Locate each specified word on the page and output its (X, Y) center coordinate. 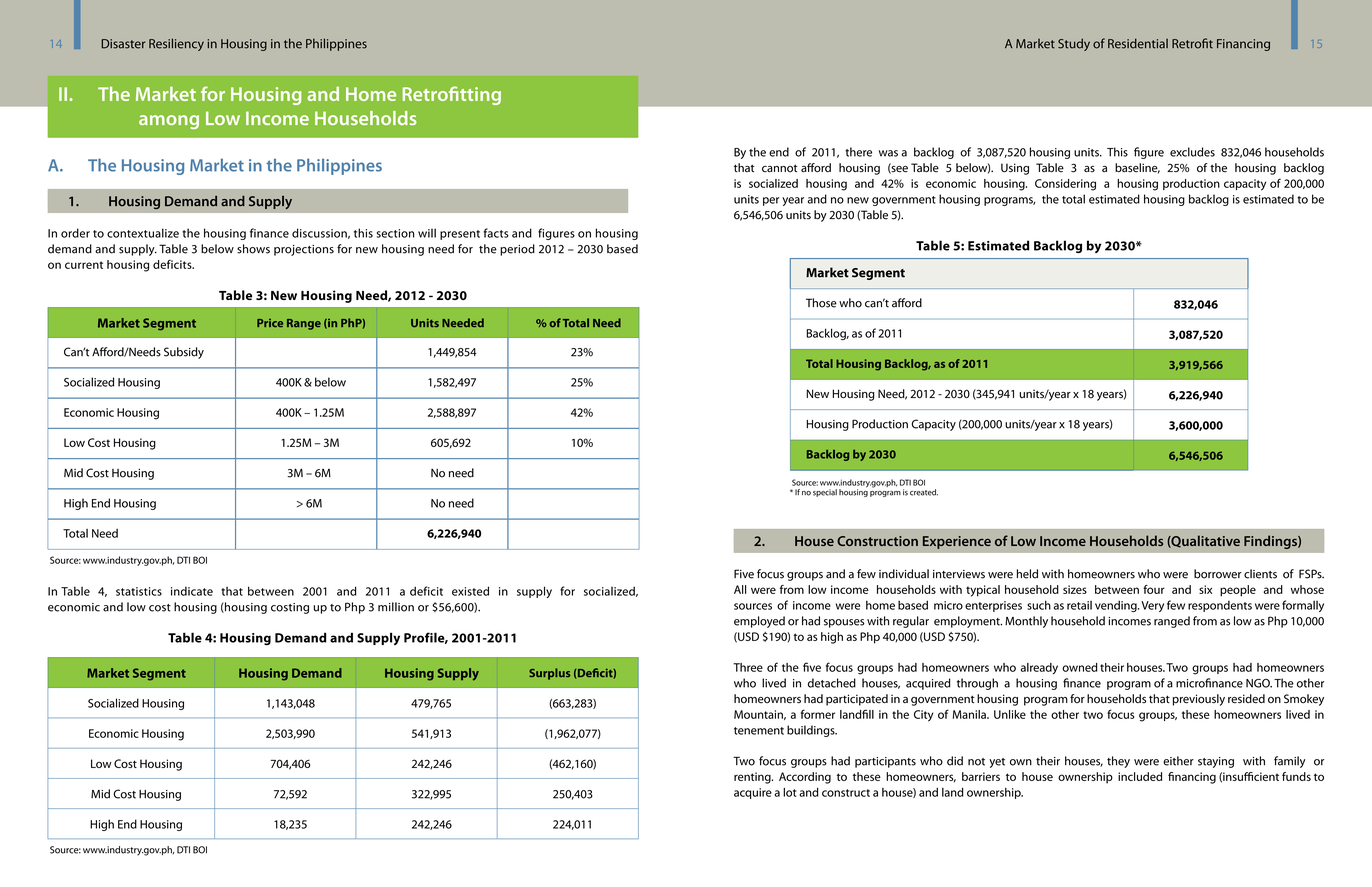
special (825, 493)
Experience (957, 542)
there (858, 152)
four (1154, 589)
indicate (192, 591)
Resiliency (176, 44)
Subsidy (184, 353)
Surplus (549, 674)
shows (253, 249)
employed (759, 622)
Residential (1138, 43)
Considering (1065, 185)
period (517, 250)
